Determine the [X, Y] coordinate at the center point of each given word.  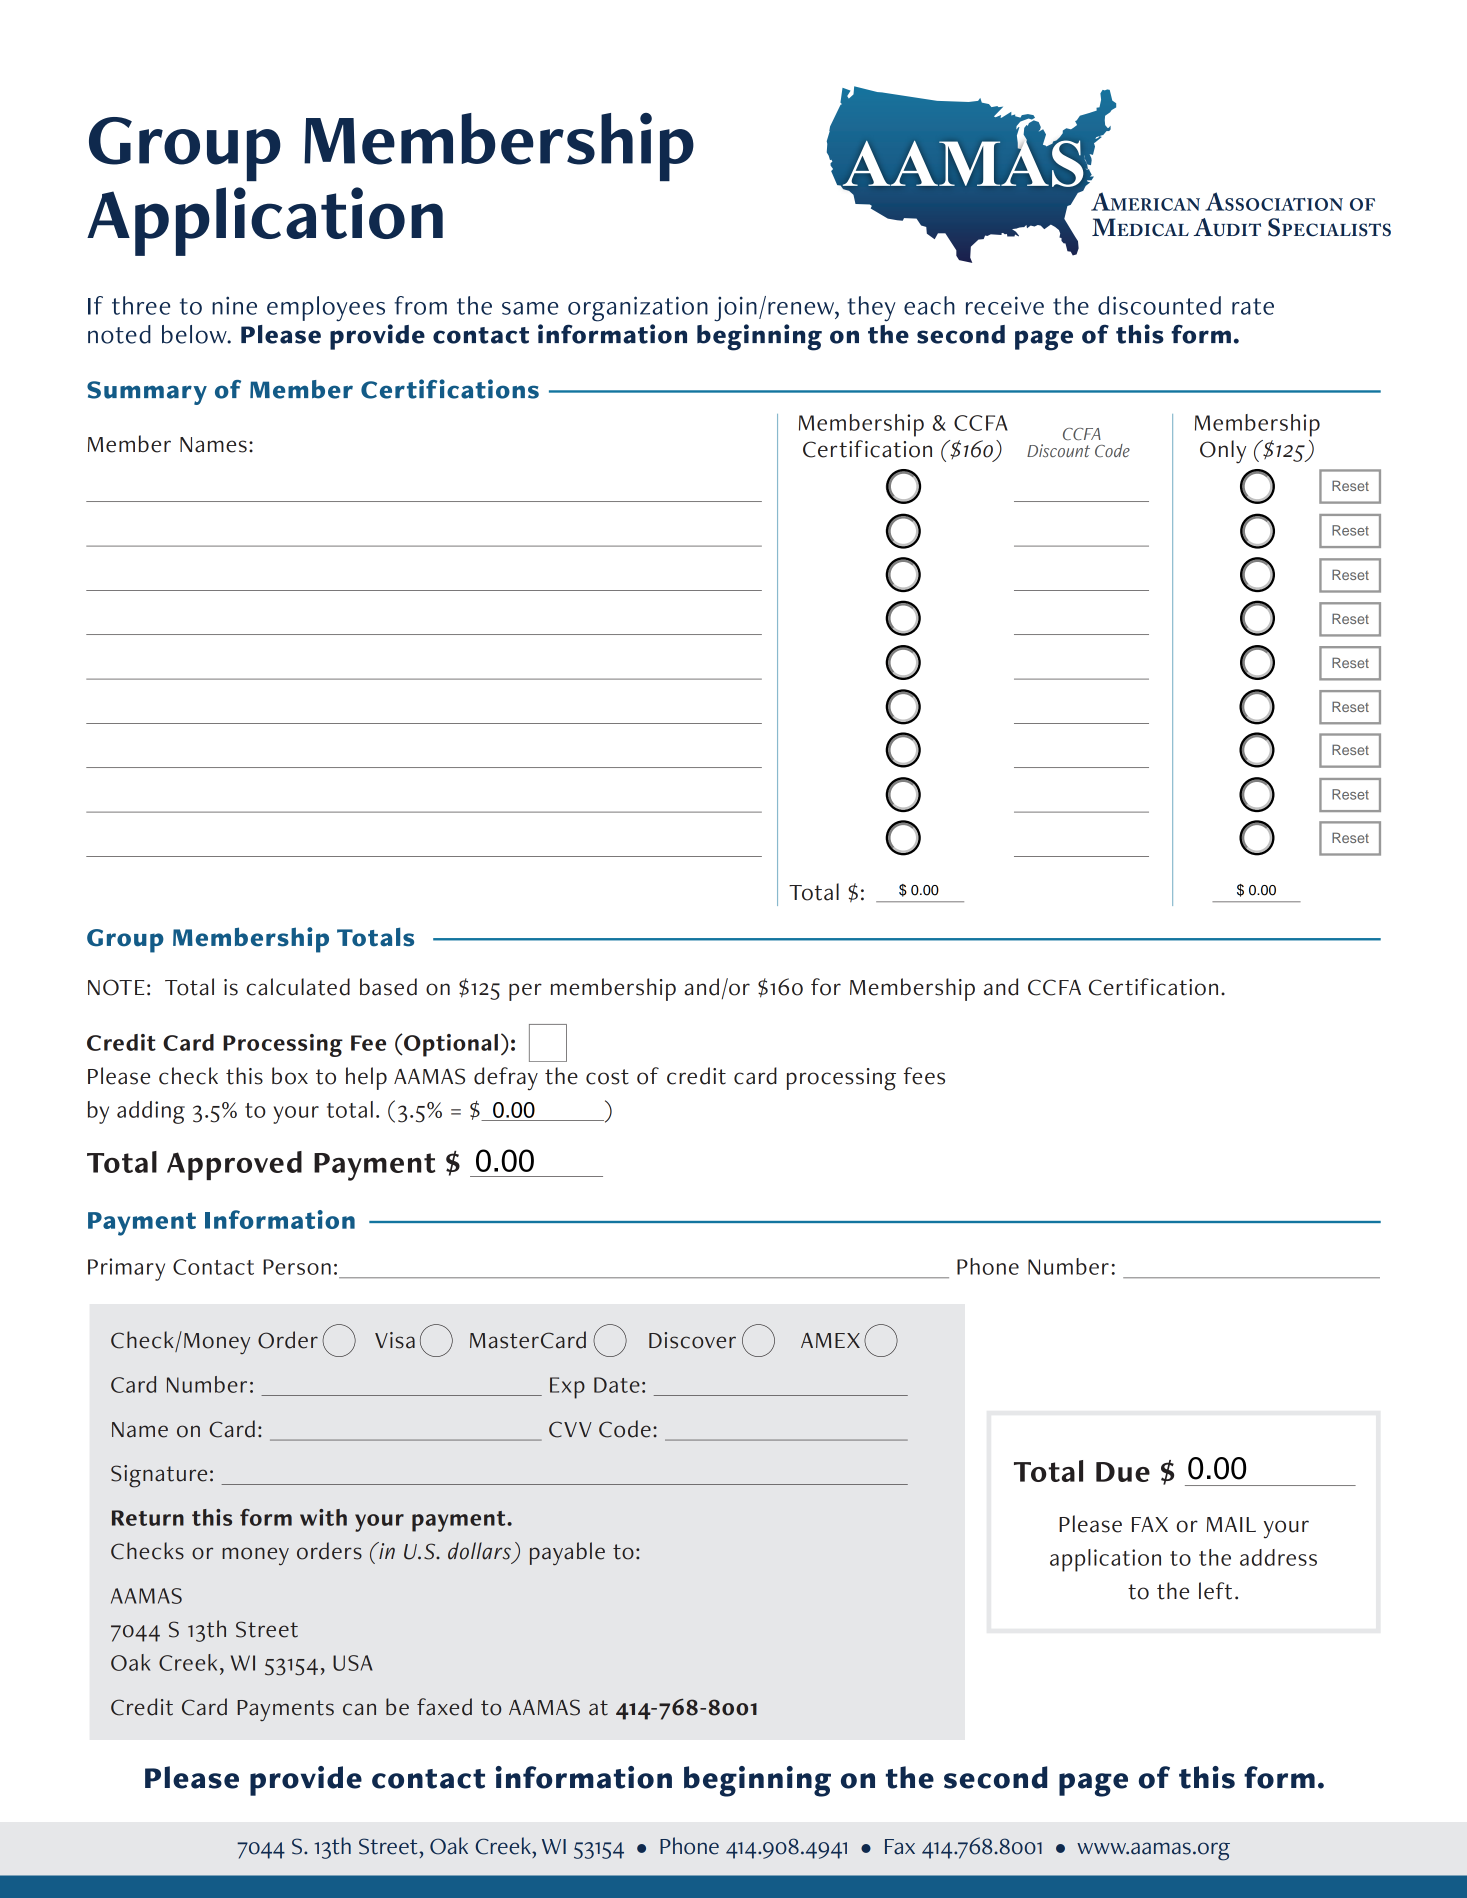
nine [234, 305]
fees [924, 1076]
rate [1253, 306]
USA [353, 1663]
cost [607, 1077]
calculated [298, 987]
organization [638, 309]
